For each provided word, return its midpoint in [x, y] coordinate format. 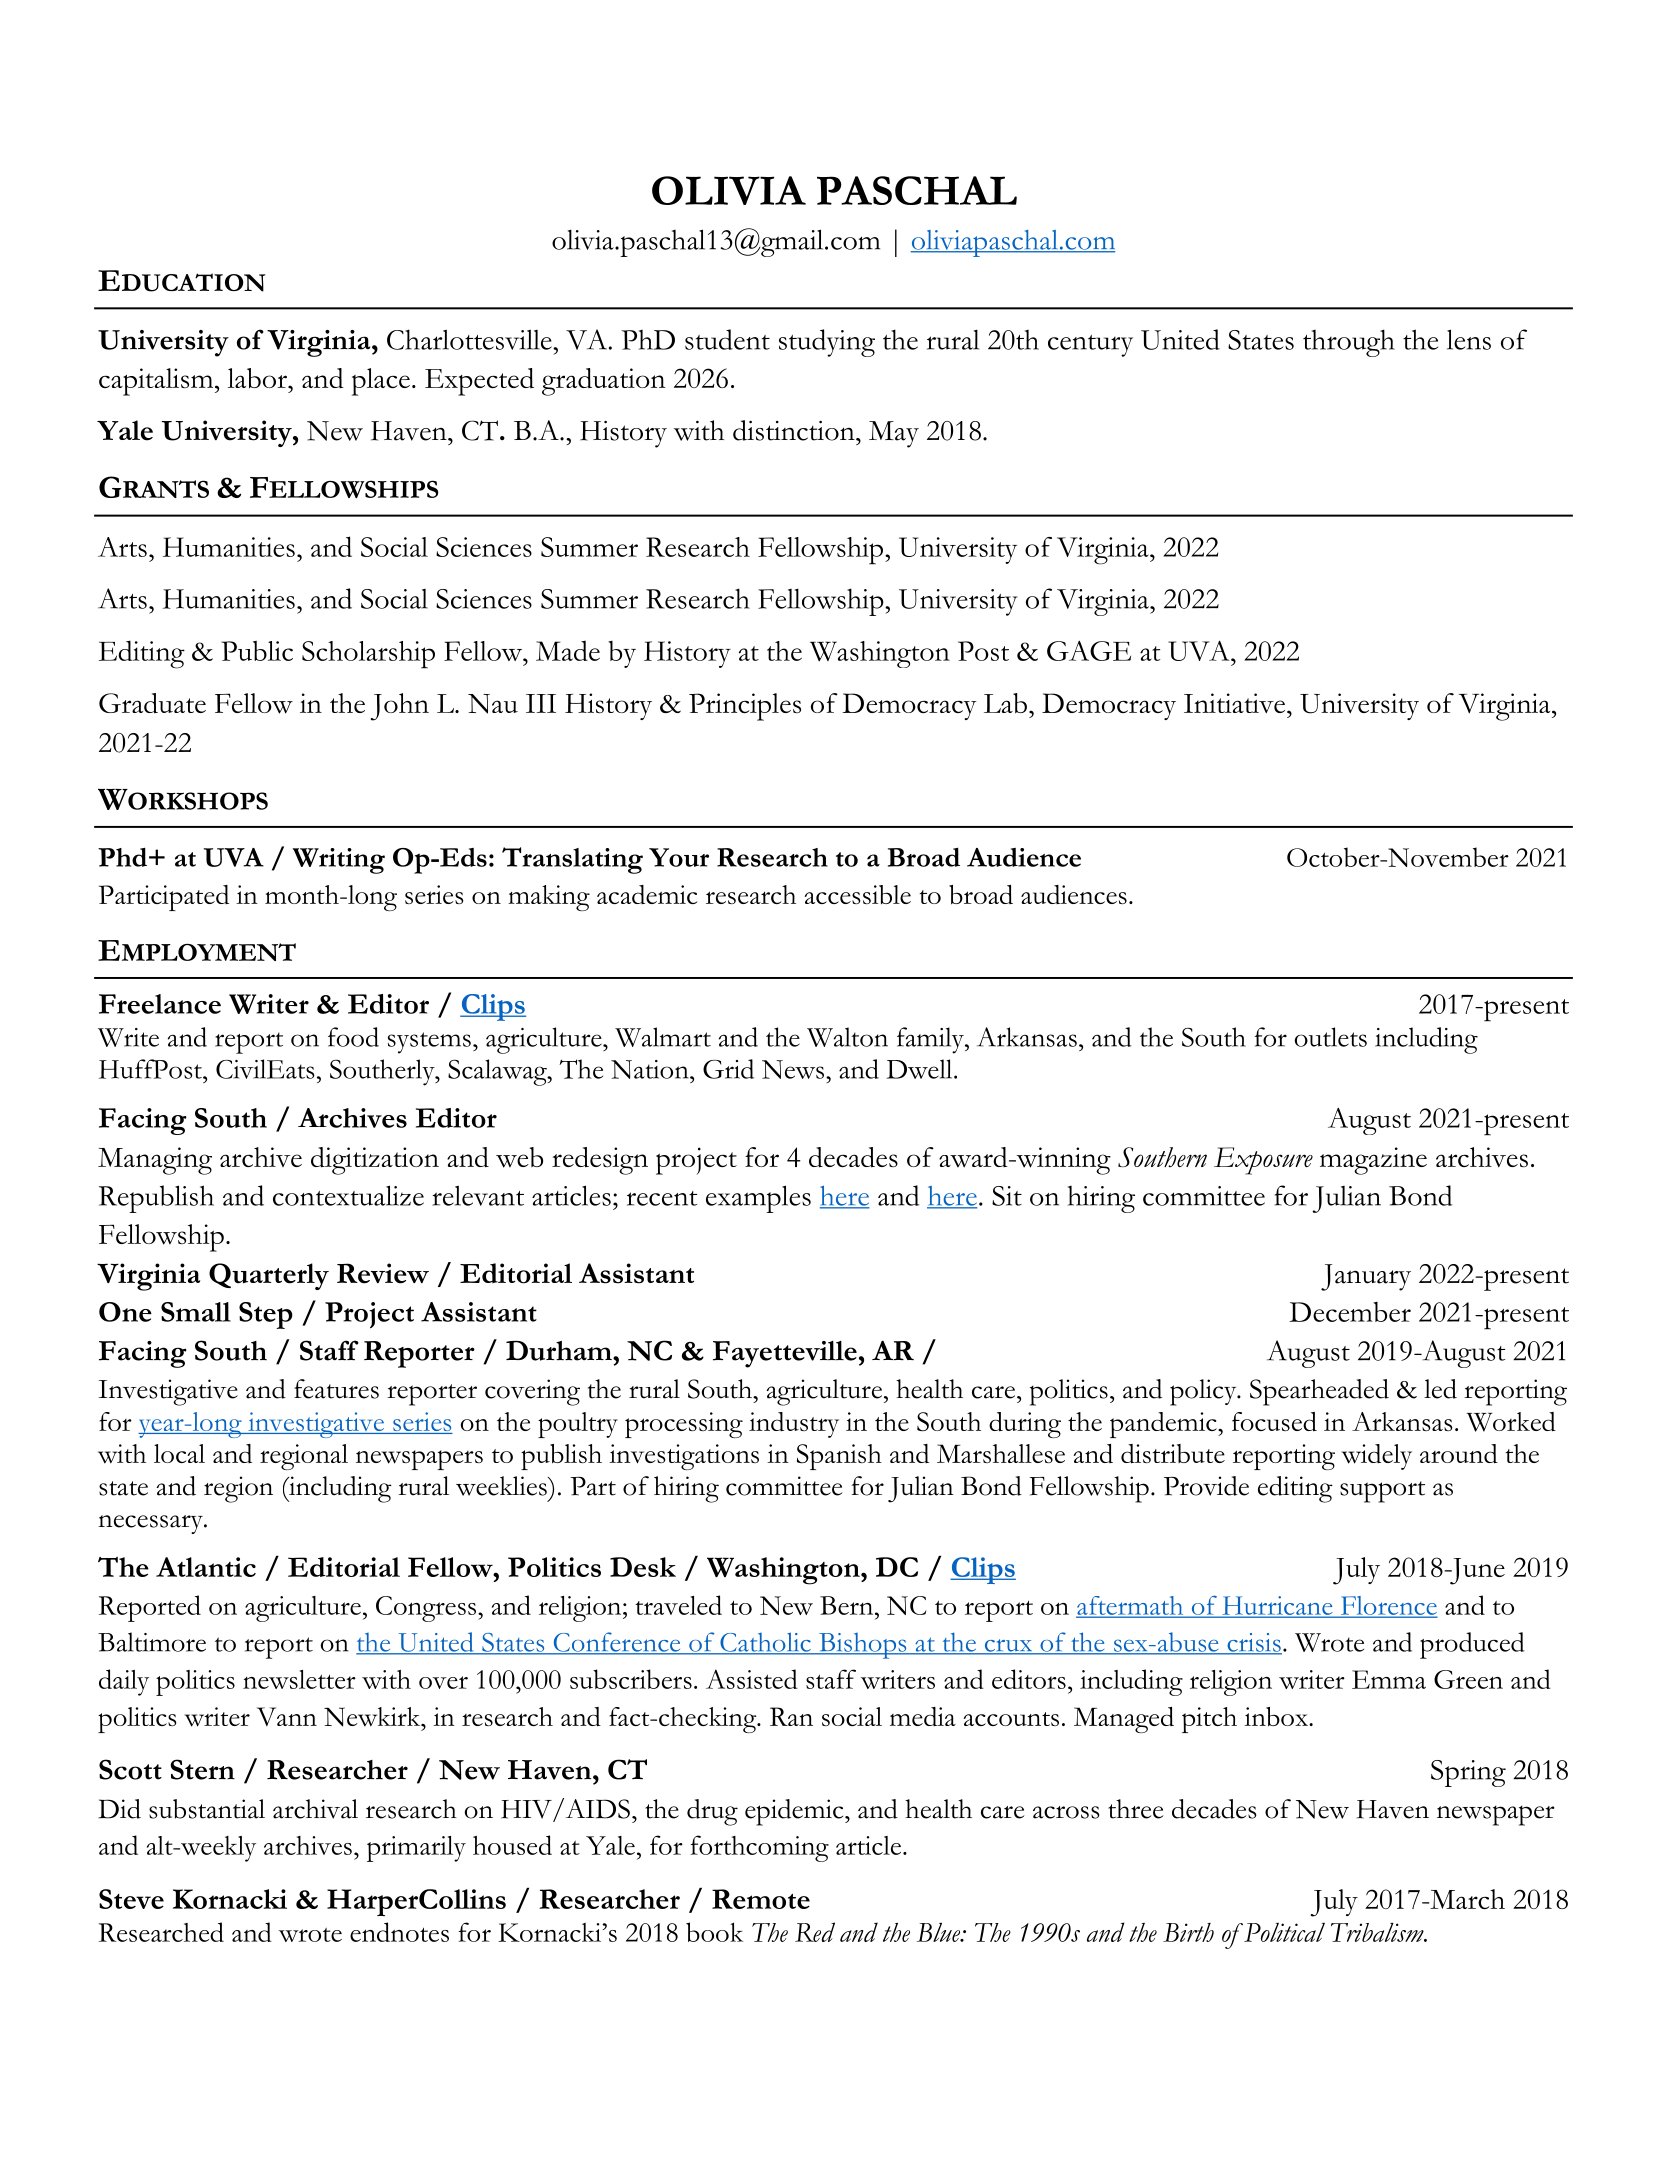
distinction [795, 430]
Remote [761, 1899]
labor [259, 378]
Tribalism [1378, 1932]
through [1349, 343]
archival [315, 1809]
